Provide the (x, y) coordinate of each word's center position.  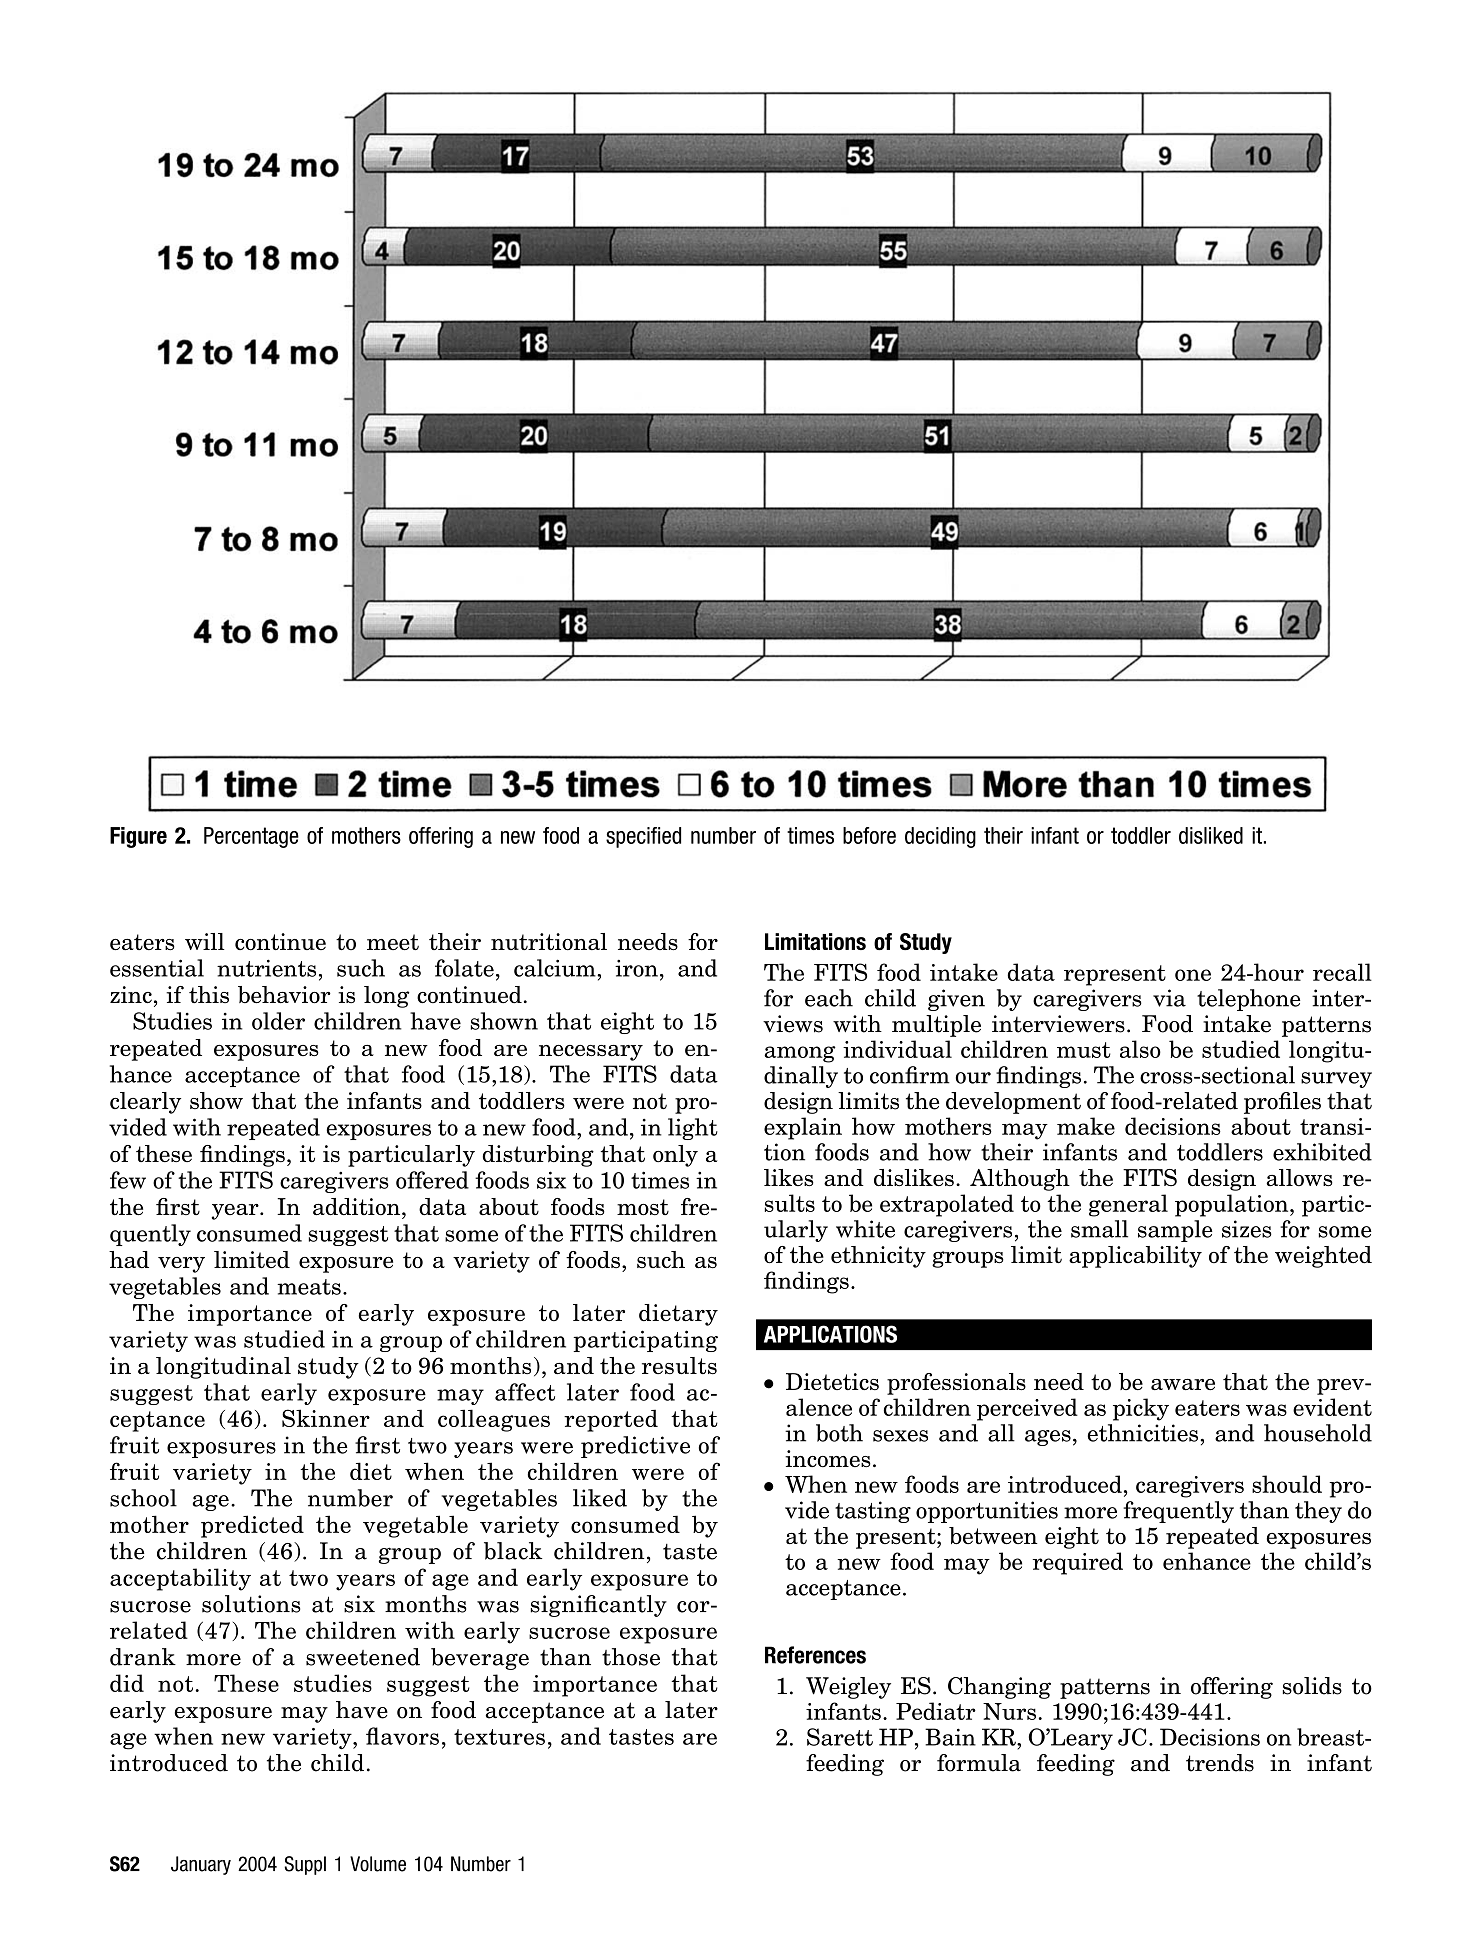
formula (979, 1763)
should (1287, 1484)
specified (643, 837)
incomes (828, 1458)
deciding (940, 837)
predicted (252, 1526)
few (128, 1180)
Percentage (251, 837)
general (1128, 1205)
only (675, 1156)
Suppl (305, 1865)
